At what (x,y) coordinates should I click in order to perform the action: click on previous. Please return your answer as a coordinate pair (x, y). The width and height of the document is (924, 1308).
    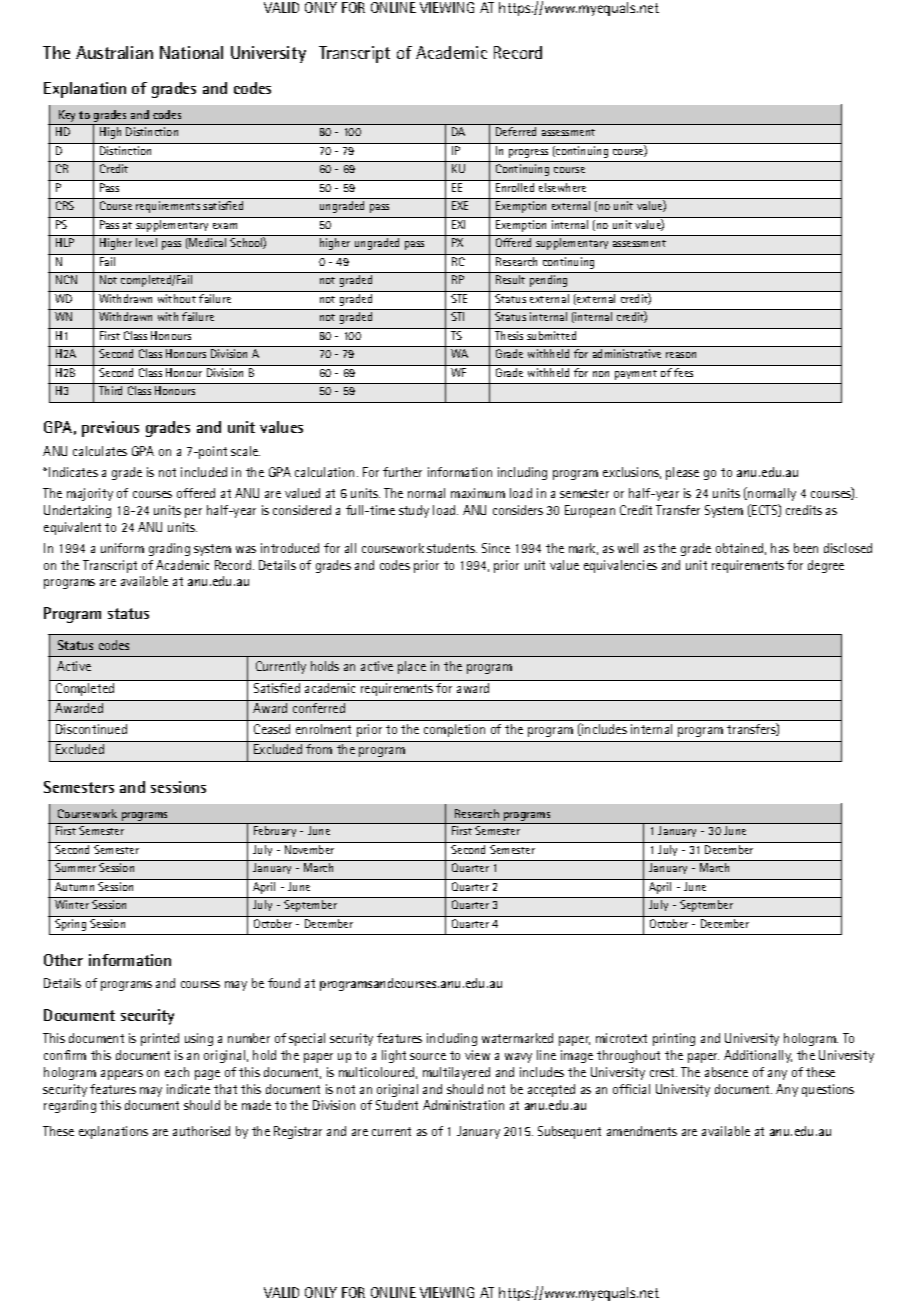
    Looking at the image, I should click on (110, 429).
